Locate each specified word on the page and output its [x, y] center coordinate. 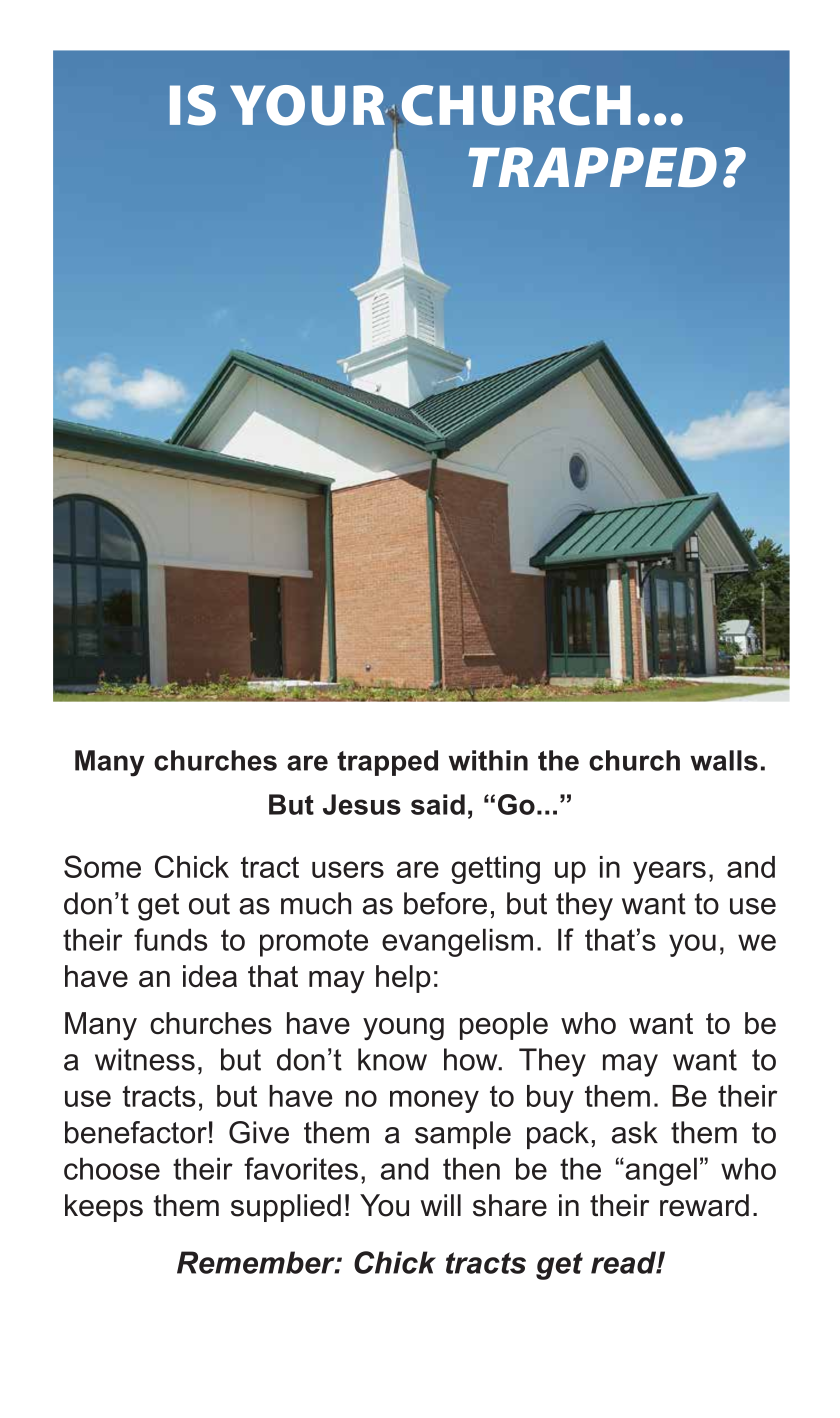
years [669, 872]
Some [102, 866]
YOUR [308, 105]
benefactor [136, 1132]
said [438, 804]
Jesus [362, 804]
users [348, 869]
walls [724, 760]
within [488, 760]
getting [495, 870]
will [440, 1205]
